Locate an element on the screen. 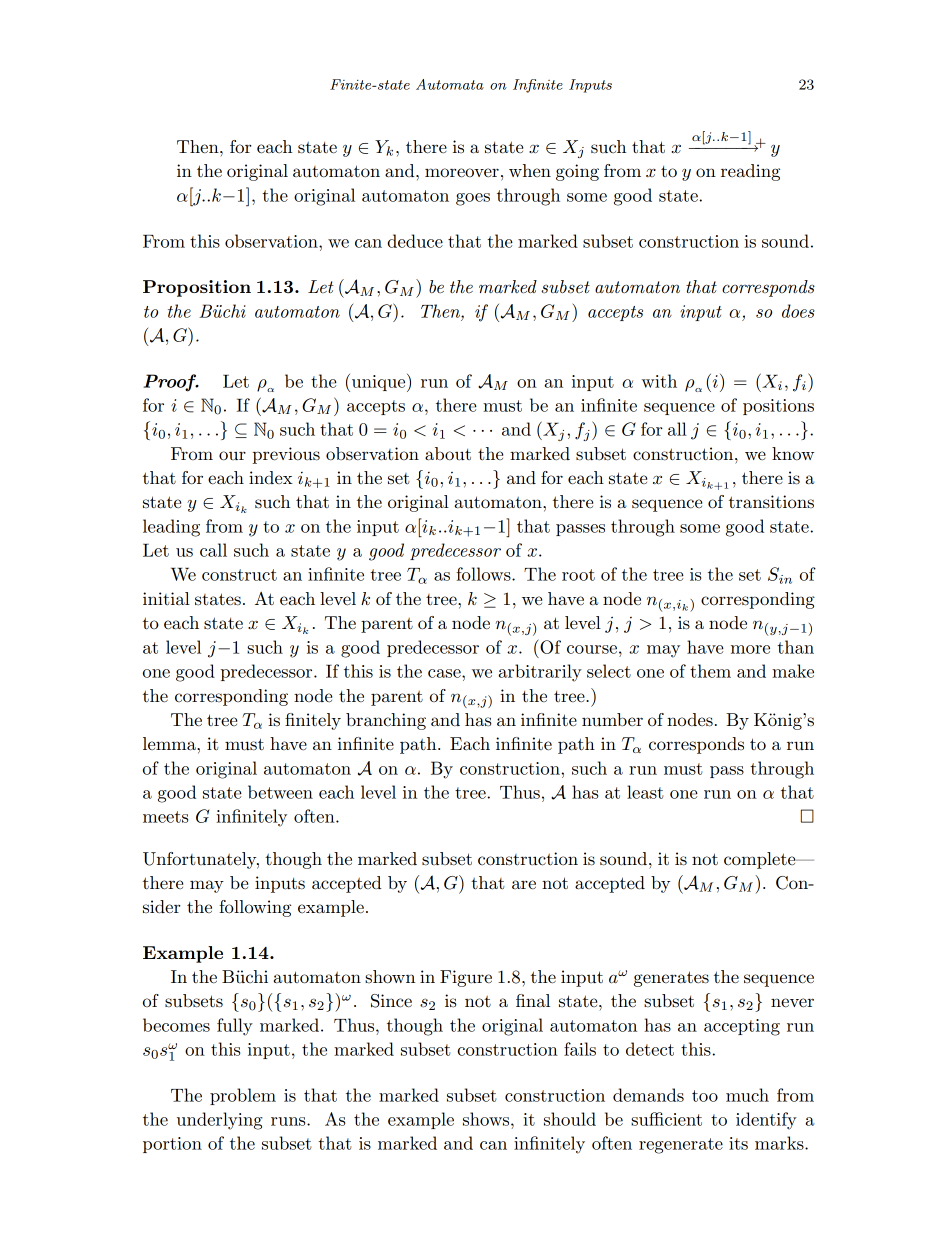 Image resolution: width=952 pixels, height=1233 pixels. follows is located at coordinates (484, 574).
